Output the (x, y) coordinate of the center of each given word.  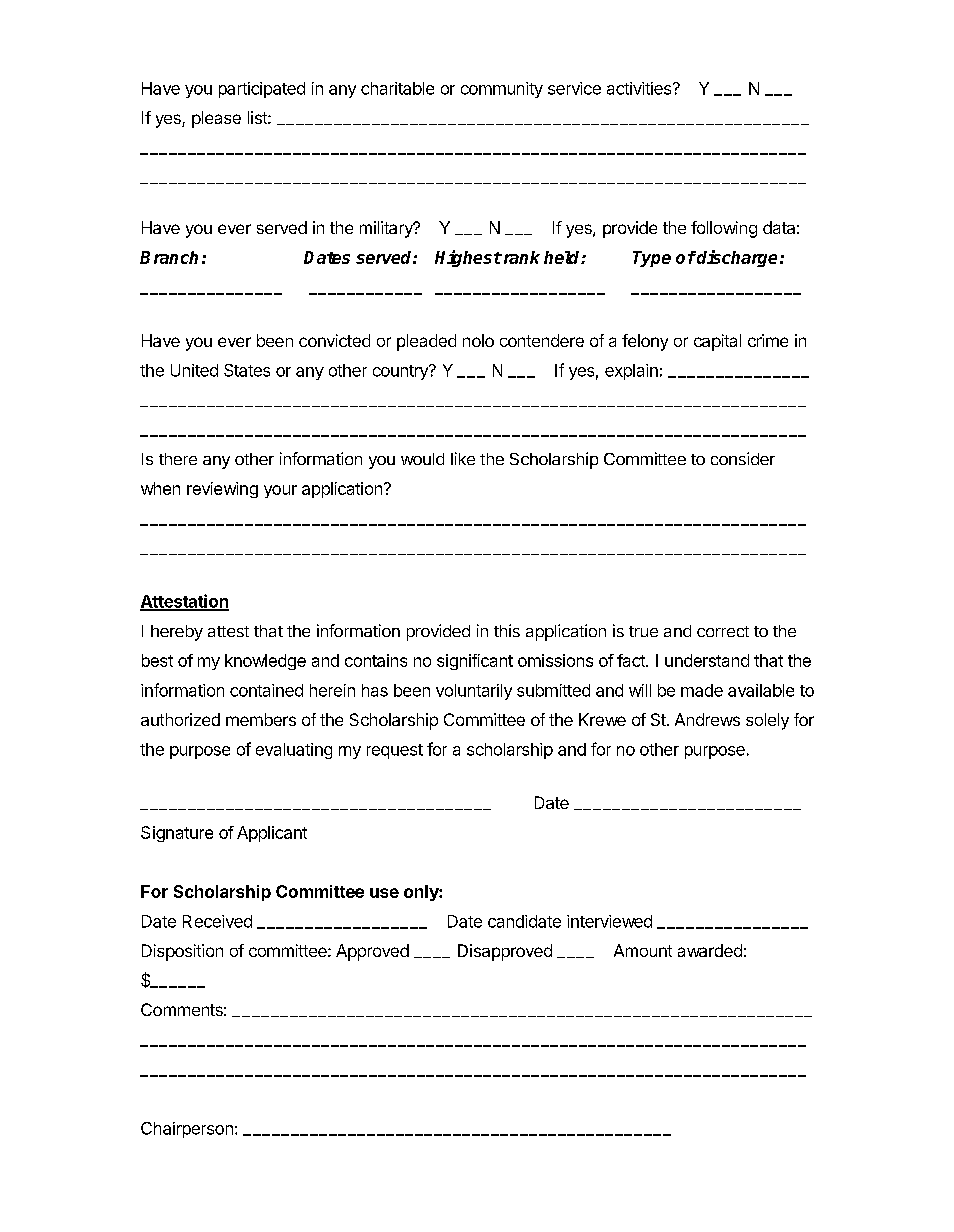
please (216, 119)
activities (640, 88)
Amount (643, 950)
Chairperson (187, 1130)
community (502, 90)
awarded (710, 950)
